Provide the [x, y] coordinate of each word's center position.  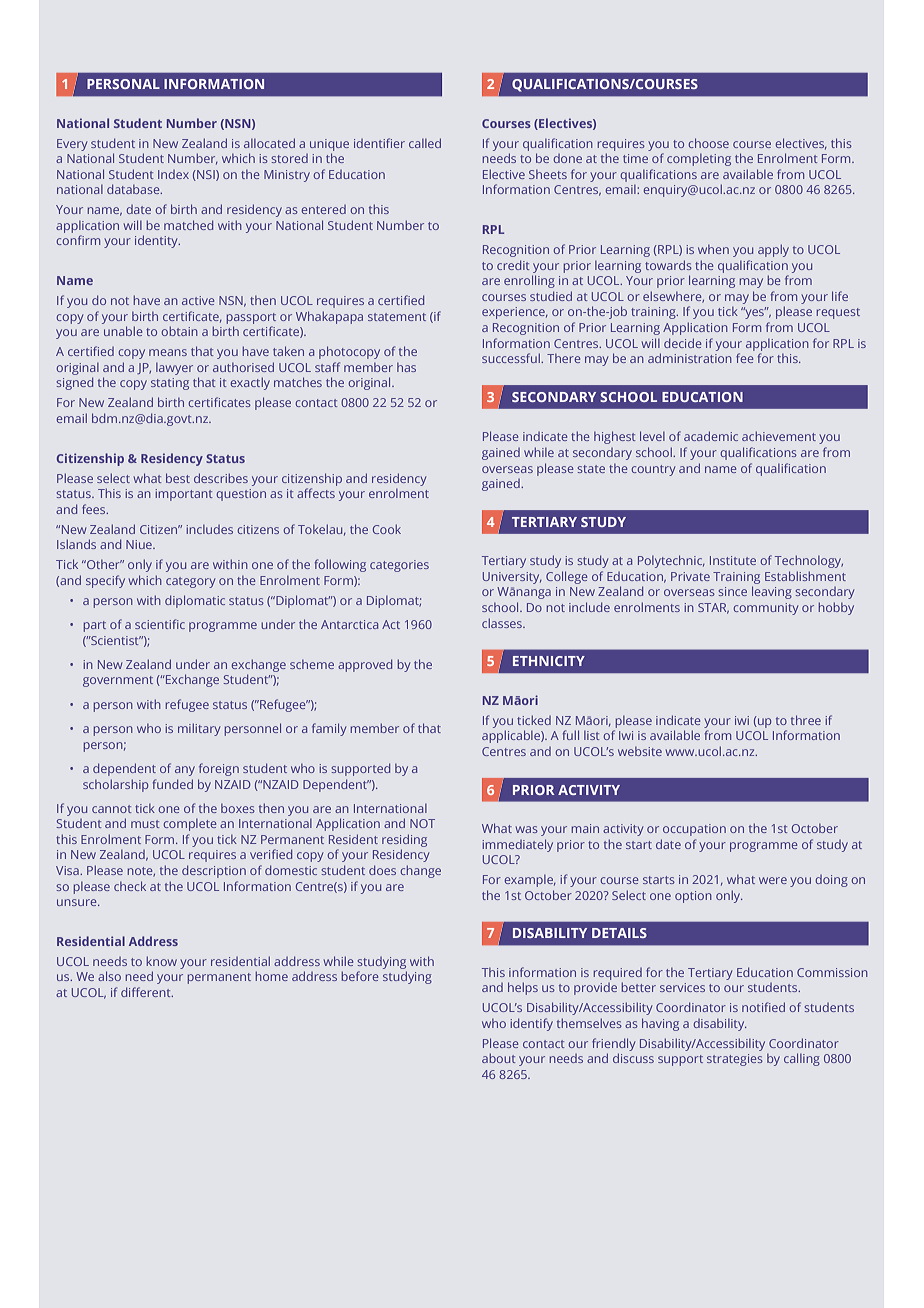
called [425, 143]
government [118, 681]
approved [365, 665]
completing [699, 160]
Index [173, 174]
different [147, 992]
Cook [387, 529]
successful [512, 358]
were [773, 880]
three [806, 720]
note [141, 872]
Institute [733, 560]
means [168, 352]
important [184, 495]
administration [690, 358]
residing [404, 840]
